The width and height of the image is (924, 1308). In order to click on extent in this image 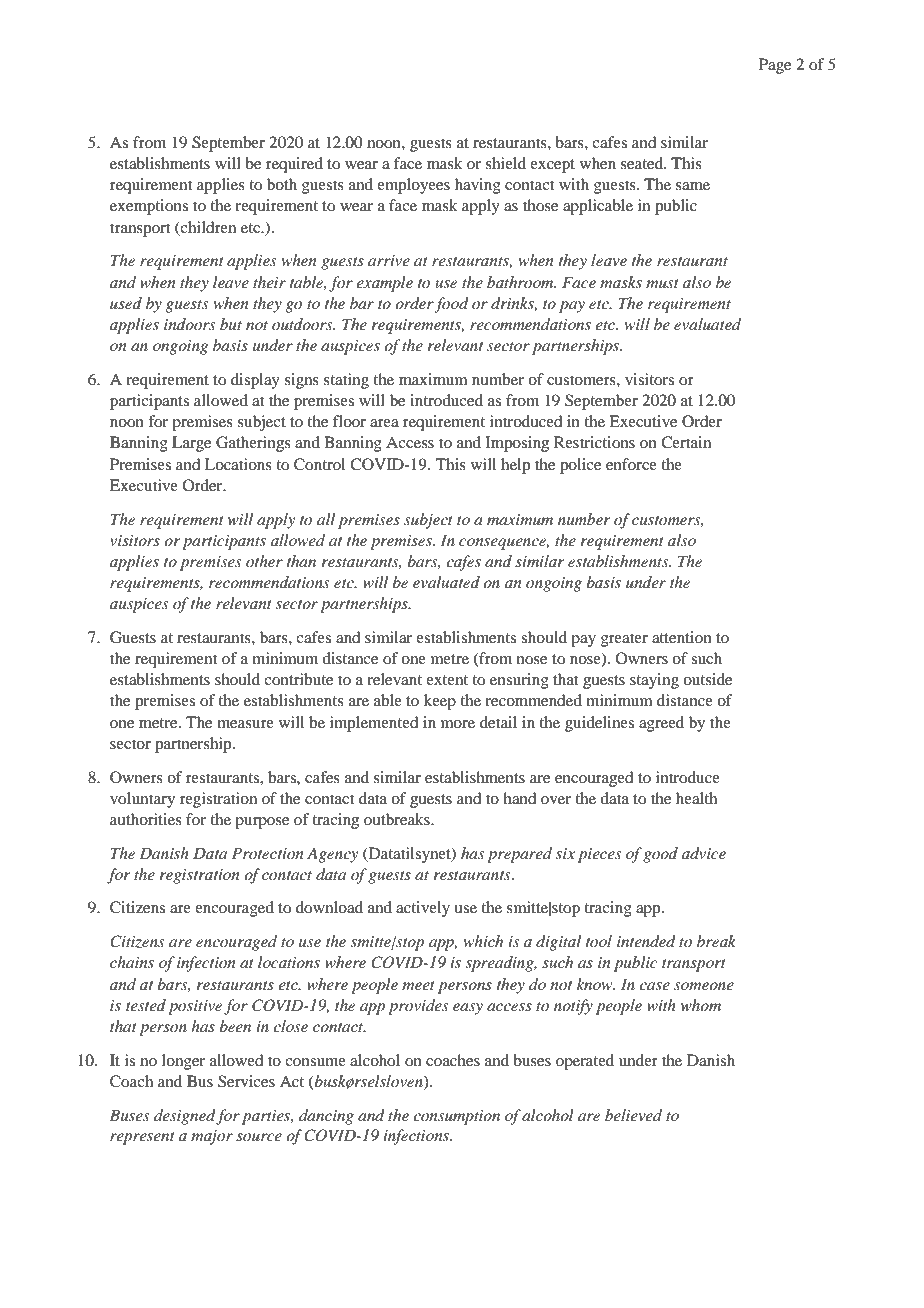, I will do `click(447, 680)`.
